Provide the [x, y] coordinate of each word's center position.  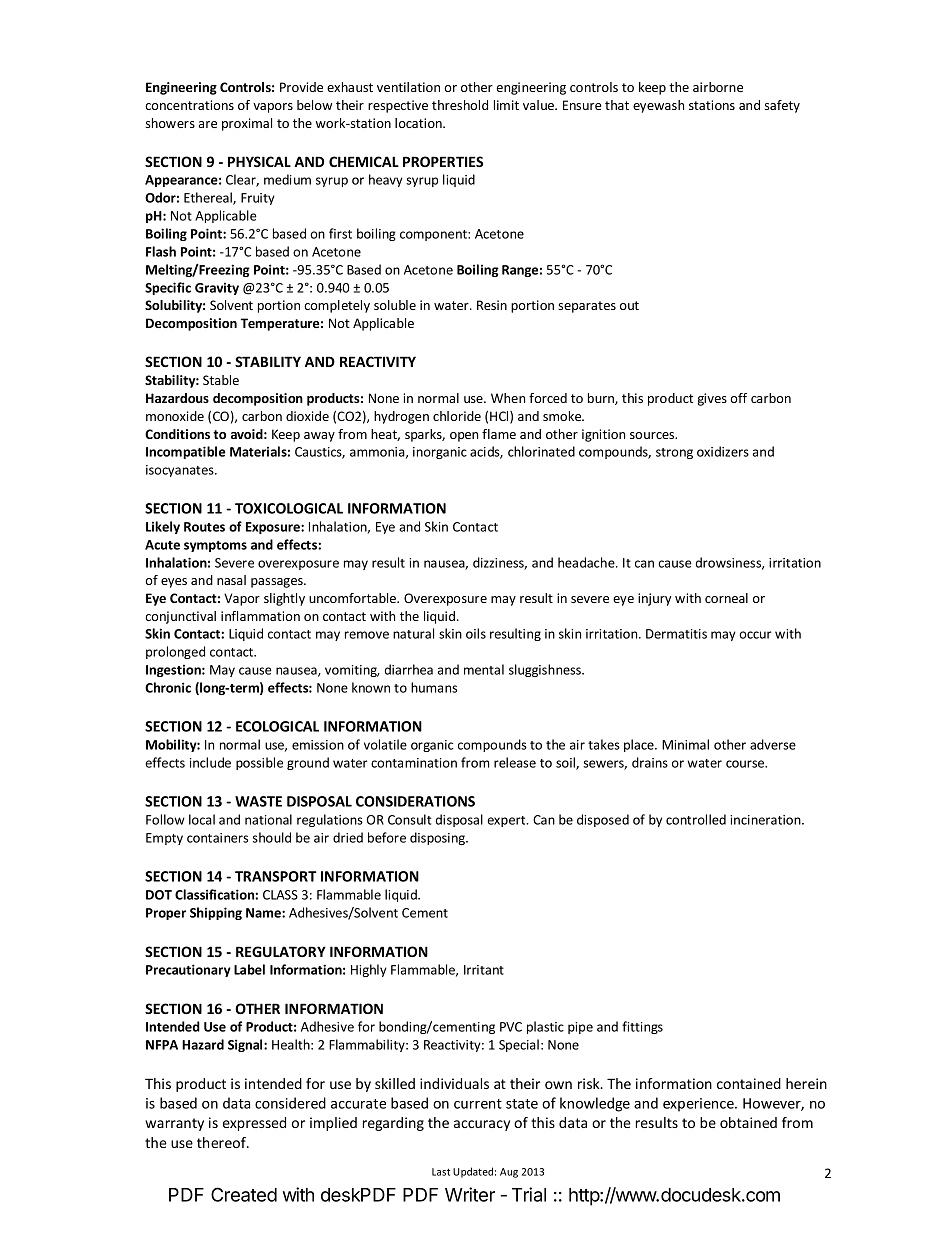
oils [476, 633]
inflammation [260, 616]
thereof [222, 1142]
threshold [460, 105]
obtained [748, 1122]
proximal [247, 124]
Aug [509, 1173]
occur [755, 635]
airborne [718, 87]
